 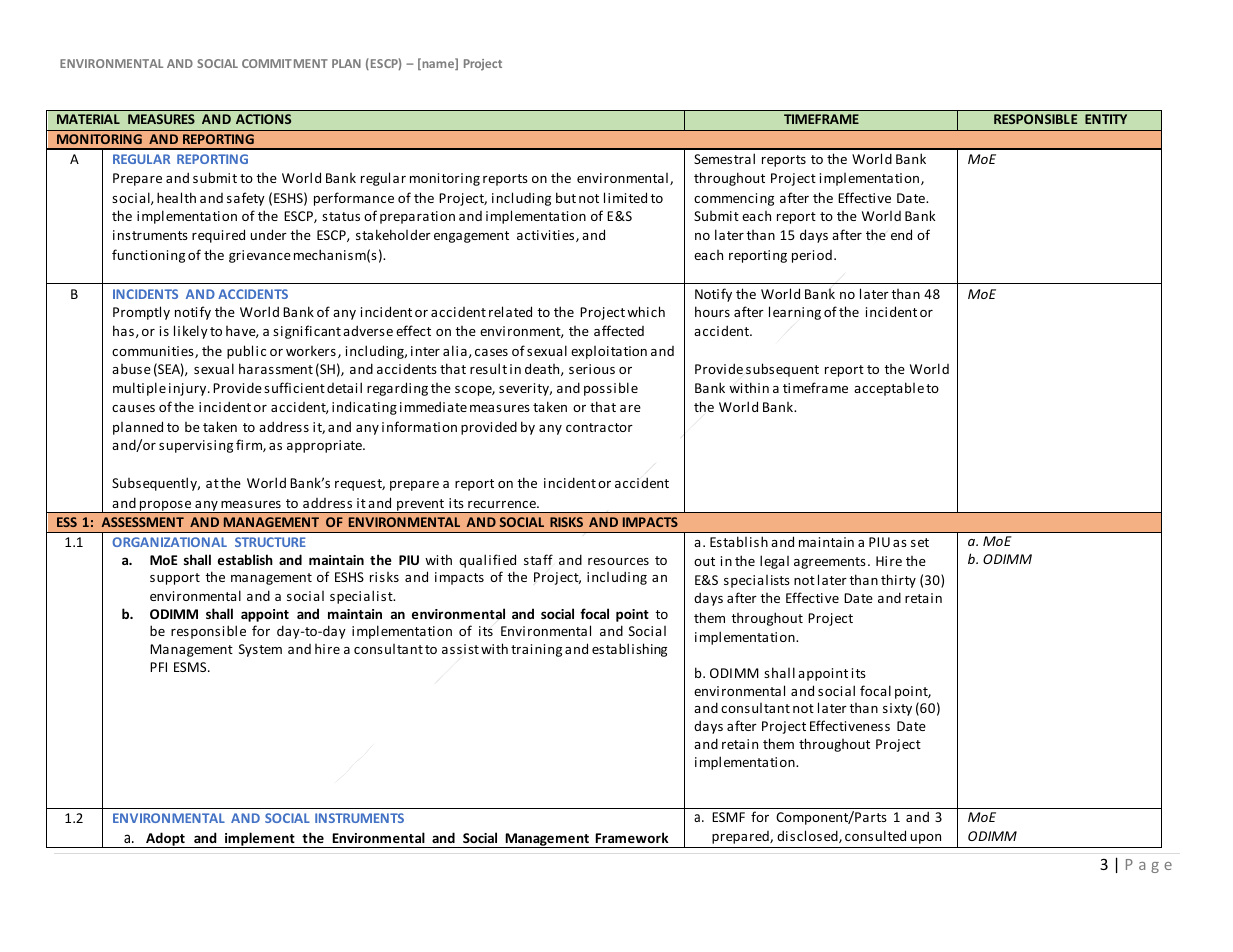 I want to click on acceptable, so click(x=889, y=389).
